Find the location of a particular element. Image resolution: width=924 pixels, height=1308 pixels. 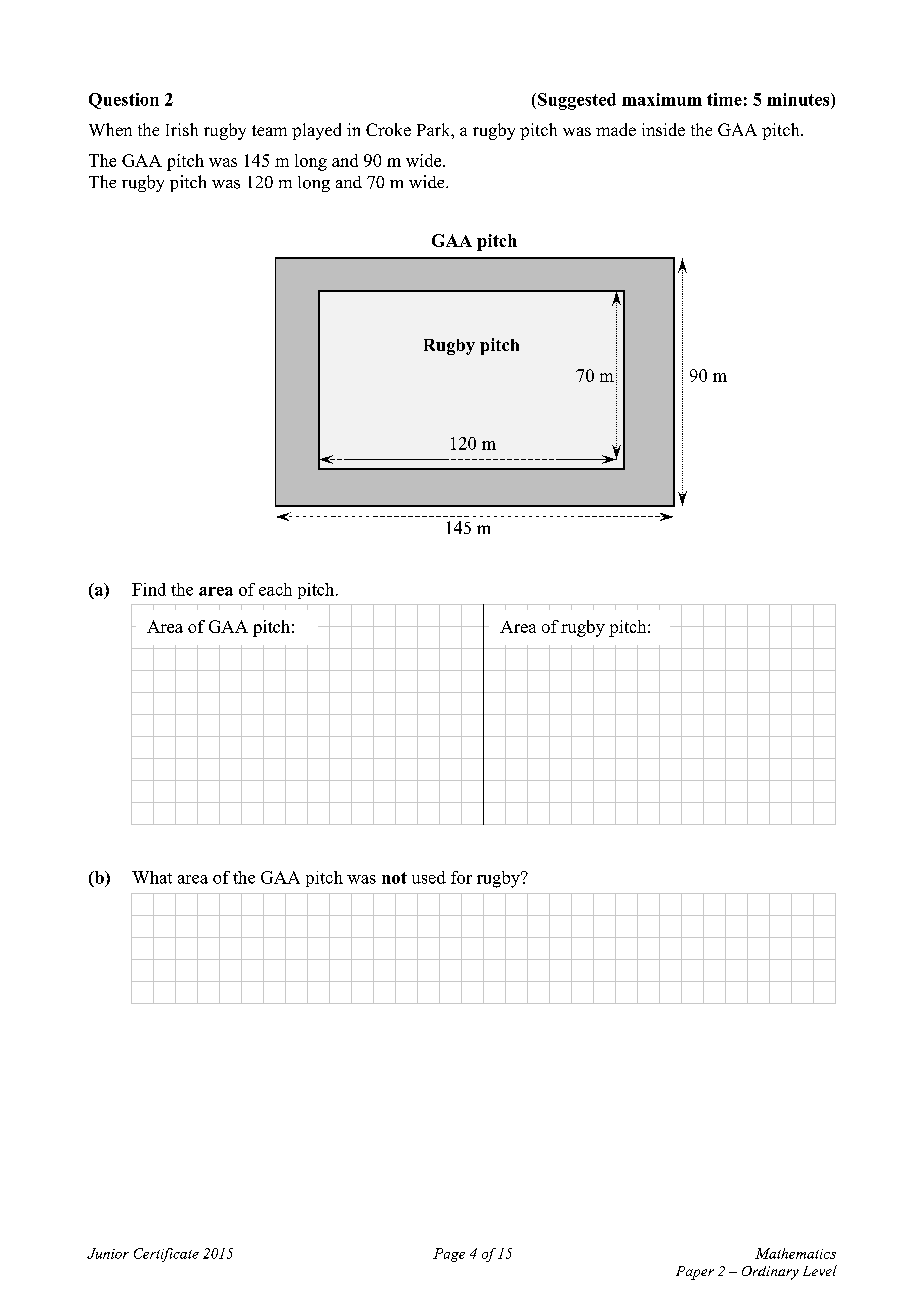

Irish is located at coordinates (182, 129).
